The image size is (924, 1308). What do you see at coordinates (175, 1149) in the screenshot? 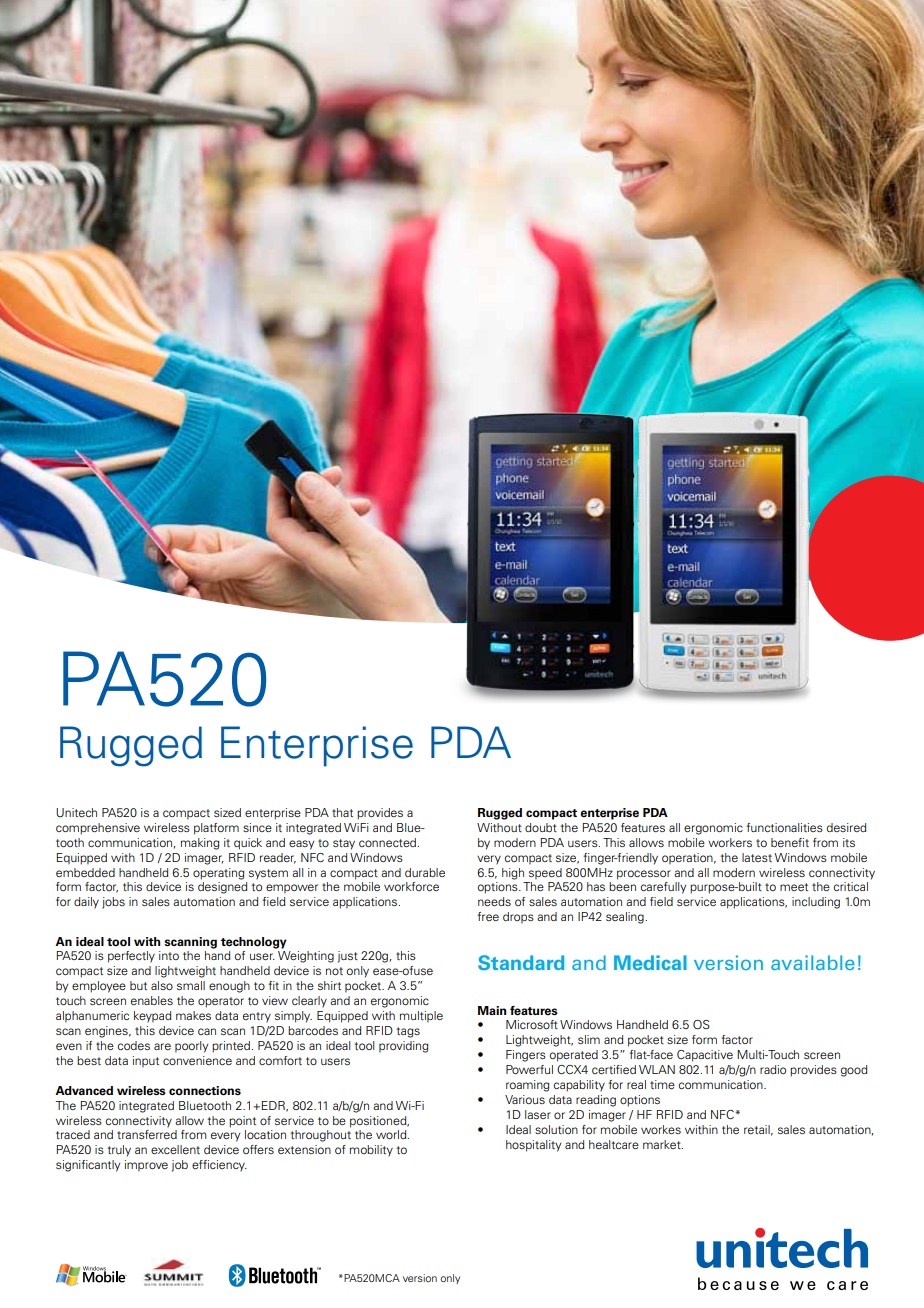
I see `excellent` at bounding box center [175, 1149].
